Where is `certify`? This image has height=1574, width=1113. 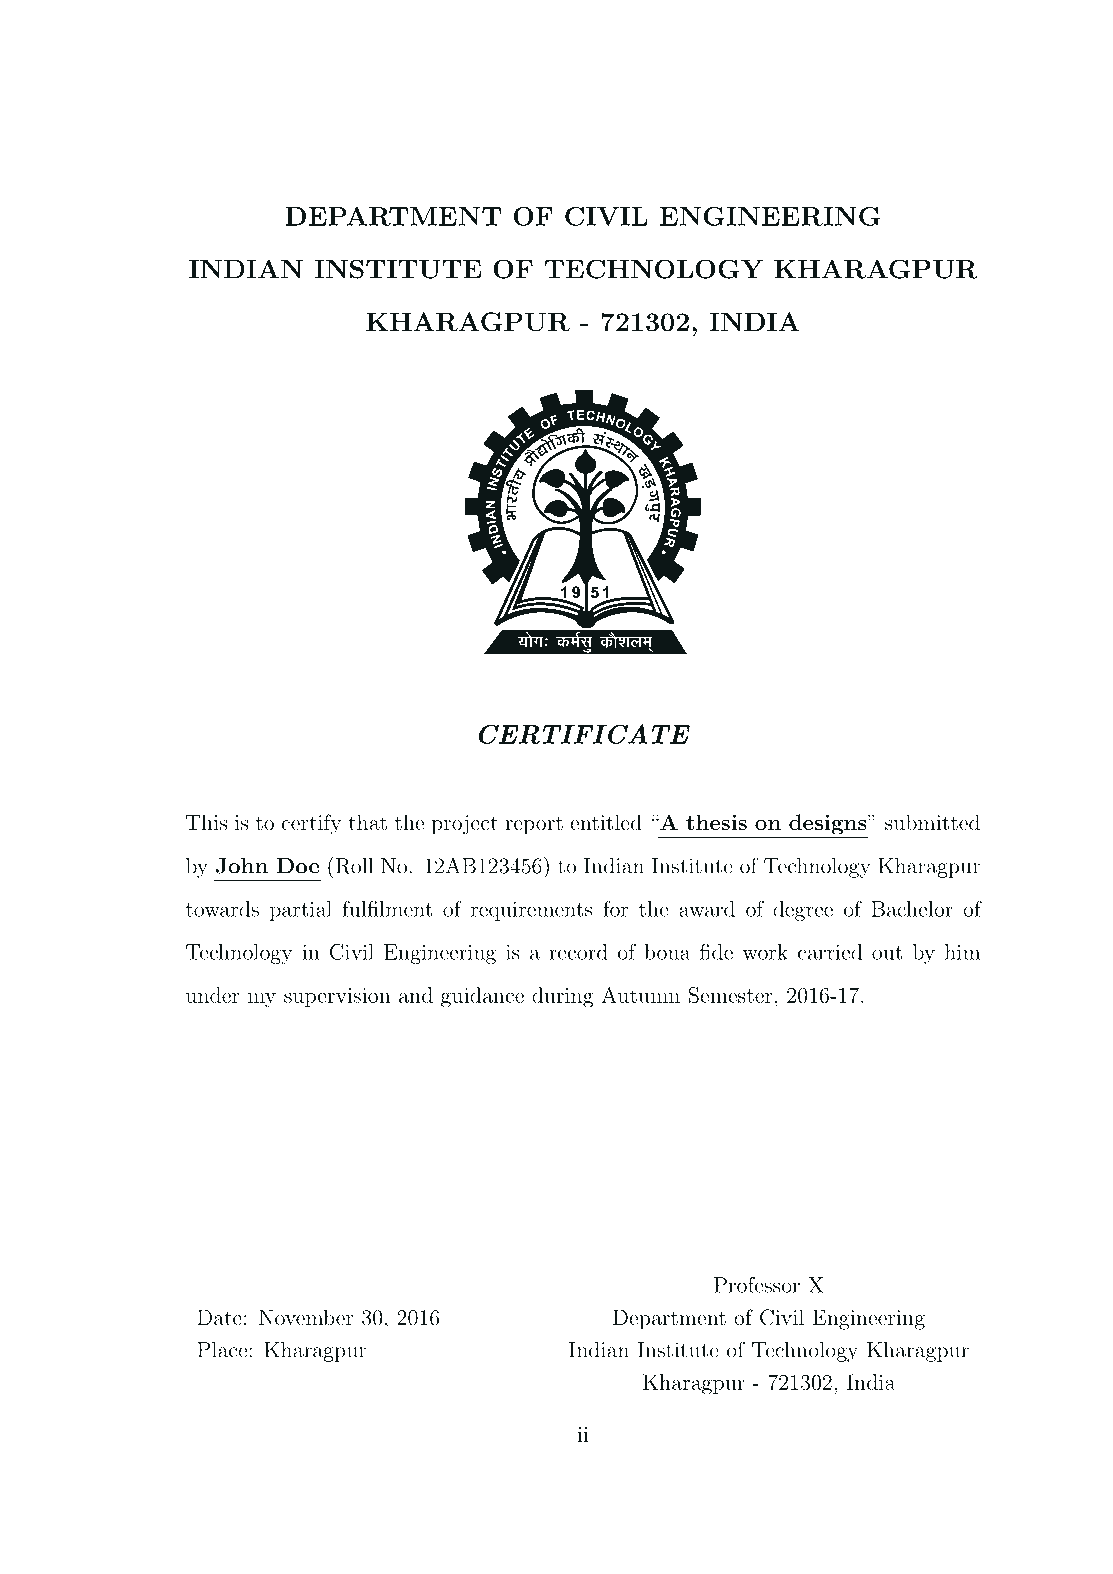
certify is located at coordinates (312, 824).
